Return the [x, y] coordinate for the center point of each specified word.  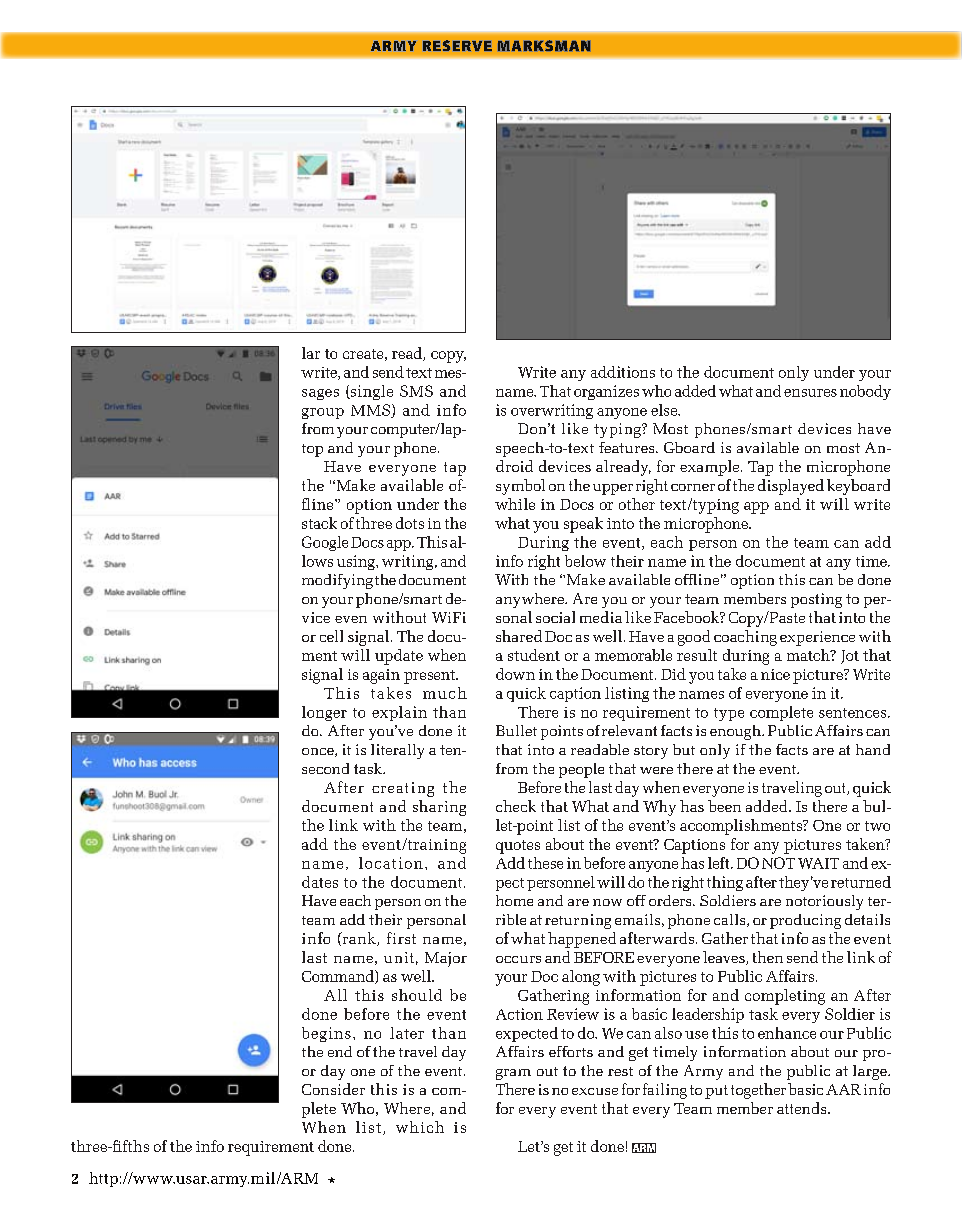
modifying [337, 581]
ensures [810, 393]
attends [803, 1108]
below [585, 561]
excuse [595, 1091]
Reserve [457, 45]
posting [816, 600]
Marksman [544, 45]
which [420, 1127]
